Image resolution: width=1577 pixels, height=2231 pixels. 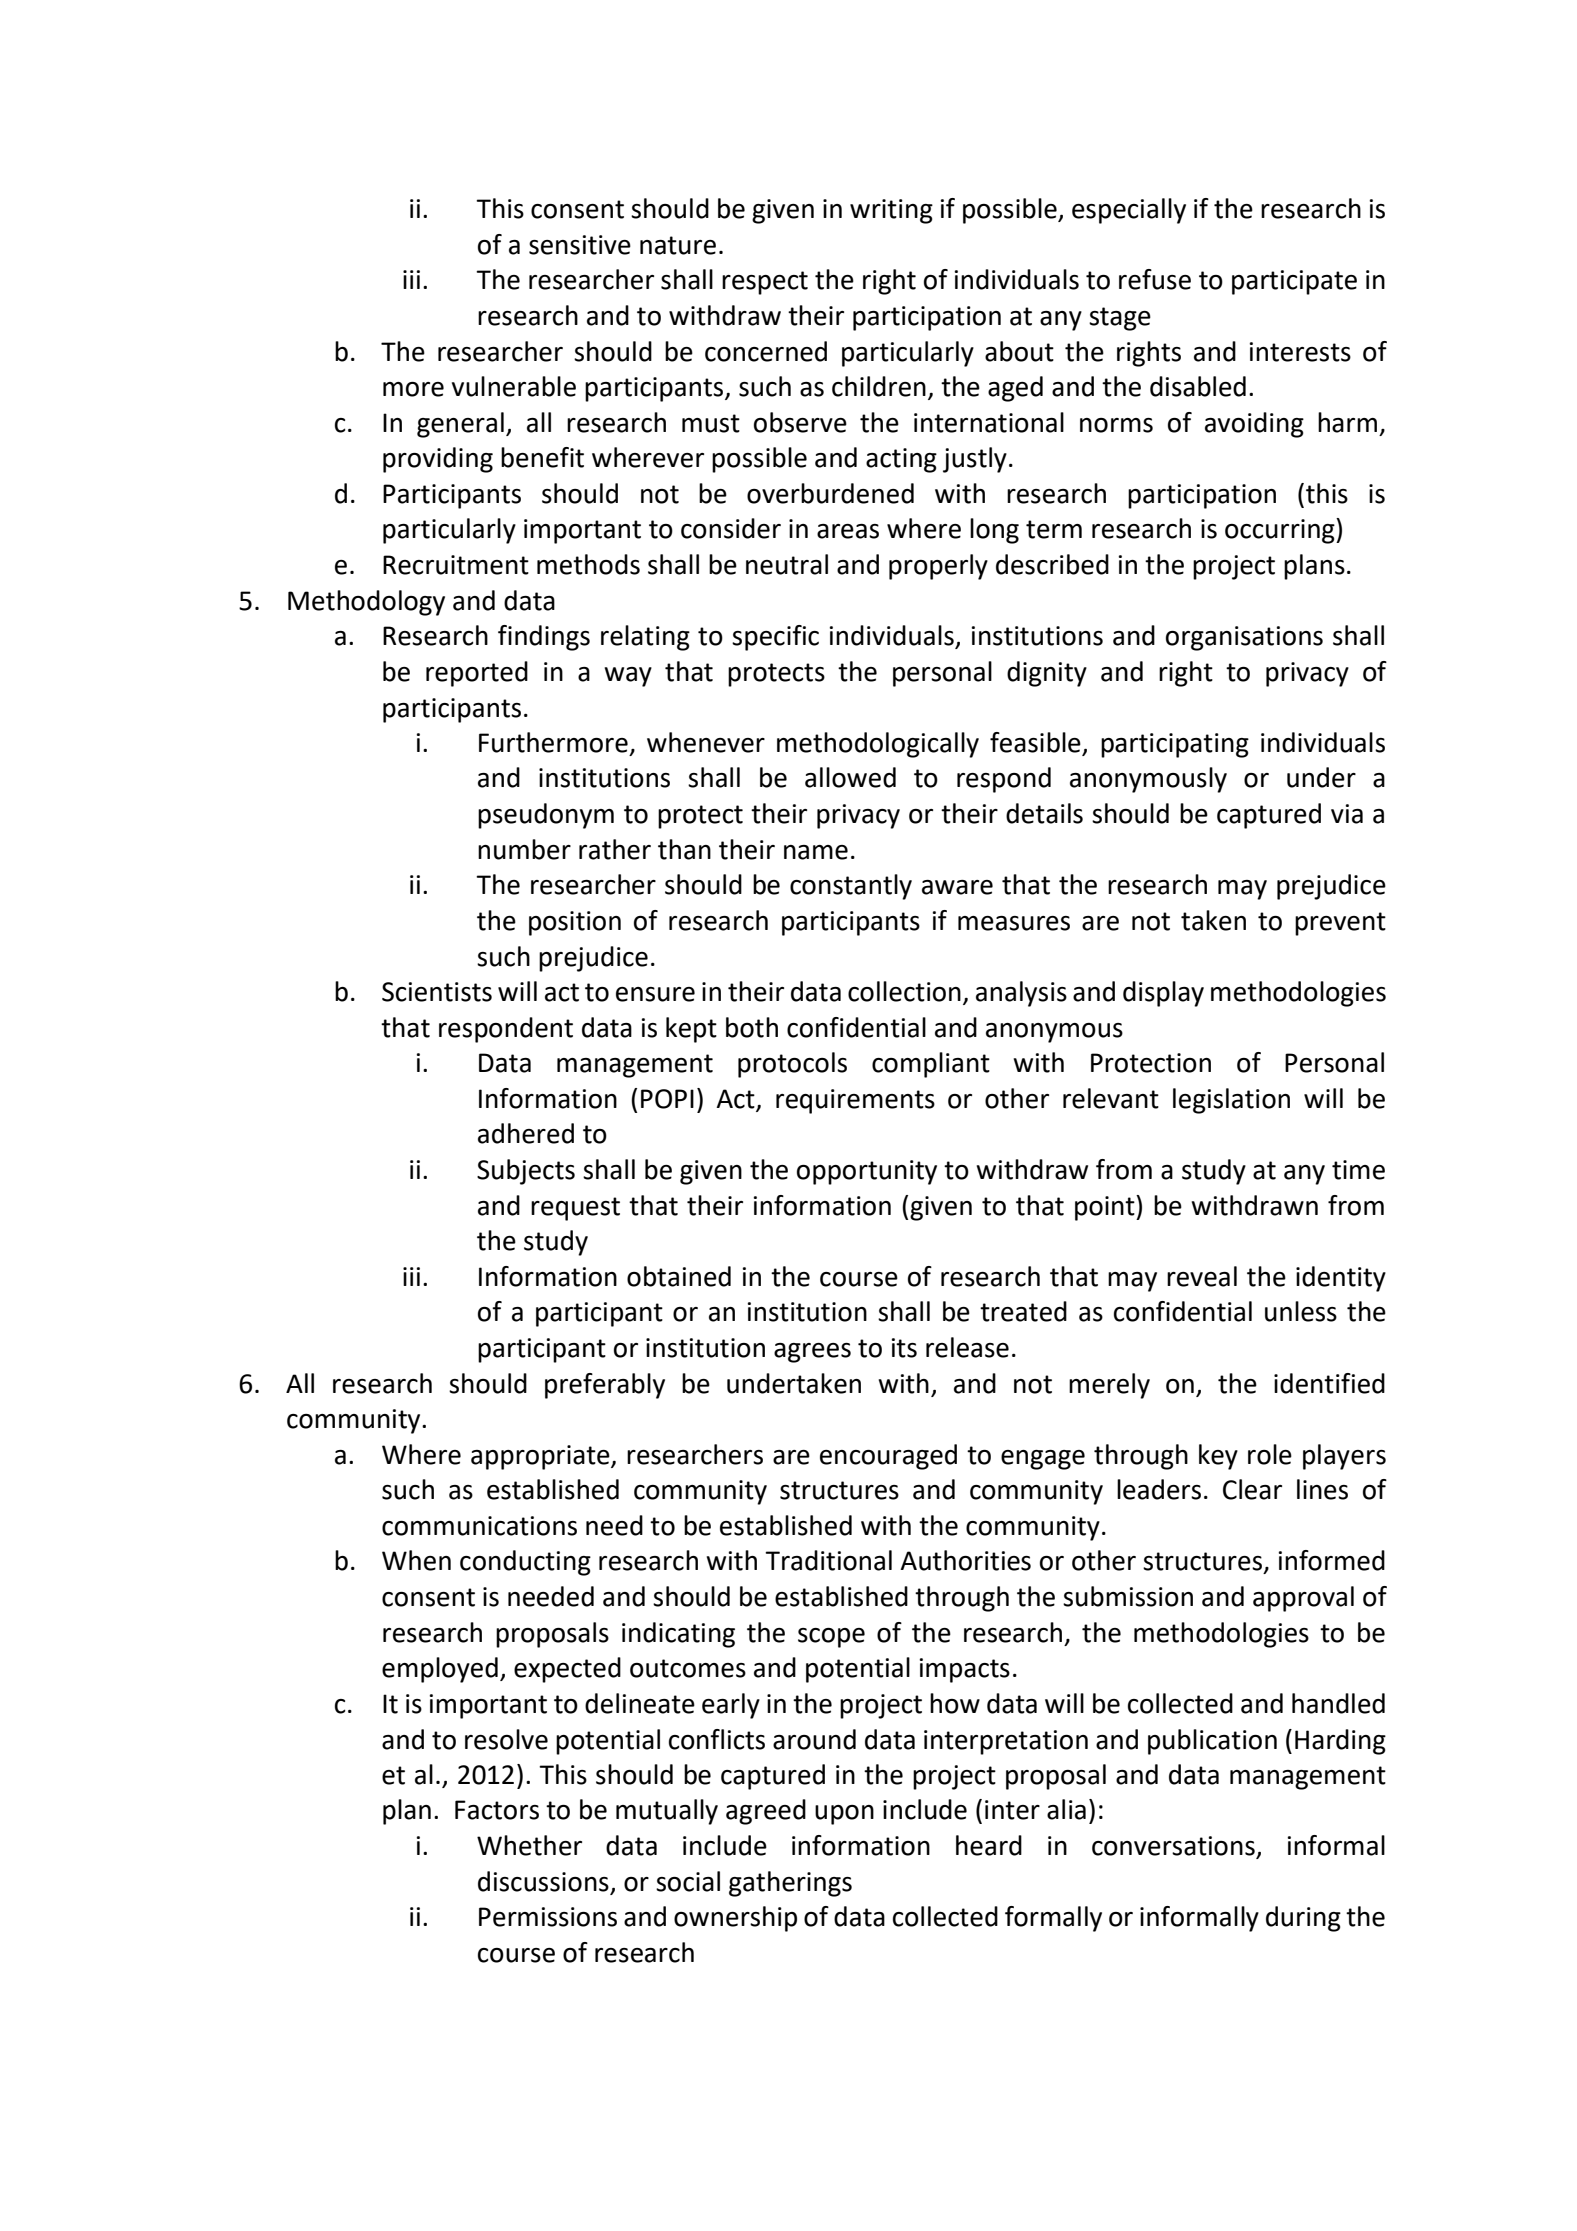 What do you see at coordinates (844, 1815) in the screenshot?
I see `upon` at bounding box center [844, 1815].
